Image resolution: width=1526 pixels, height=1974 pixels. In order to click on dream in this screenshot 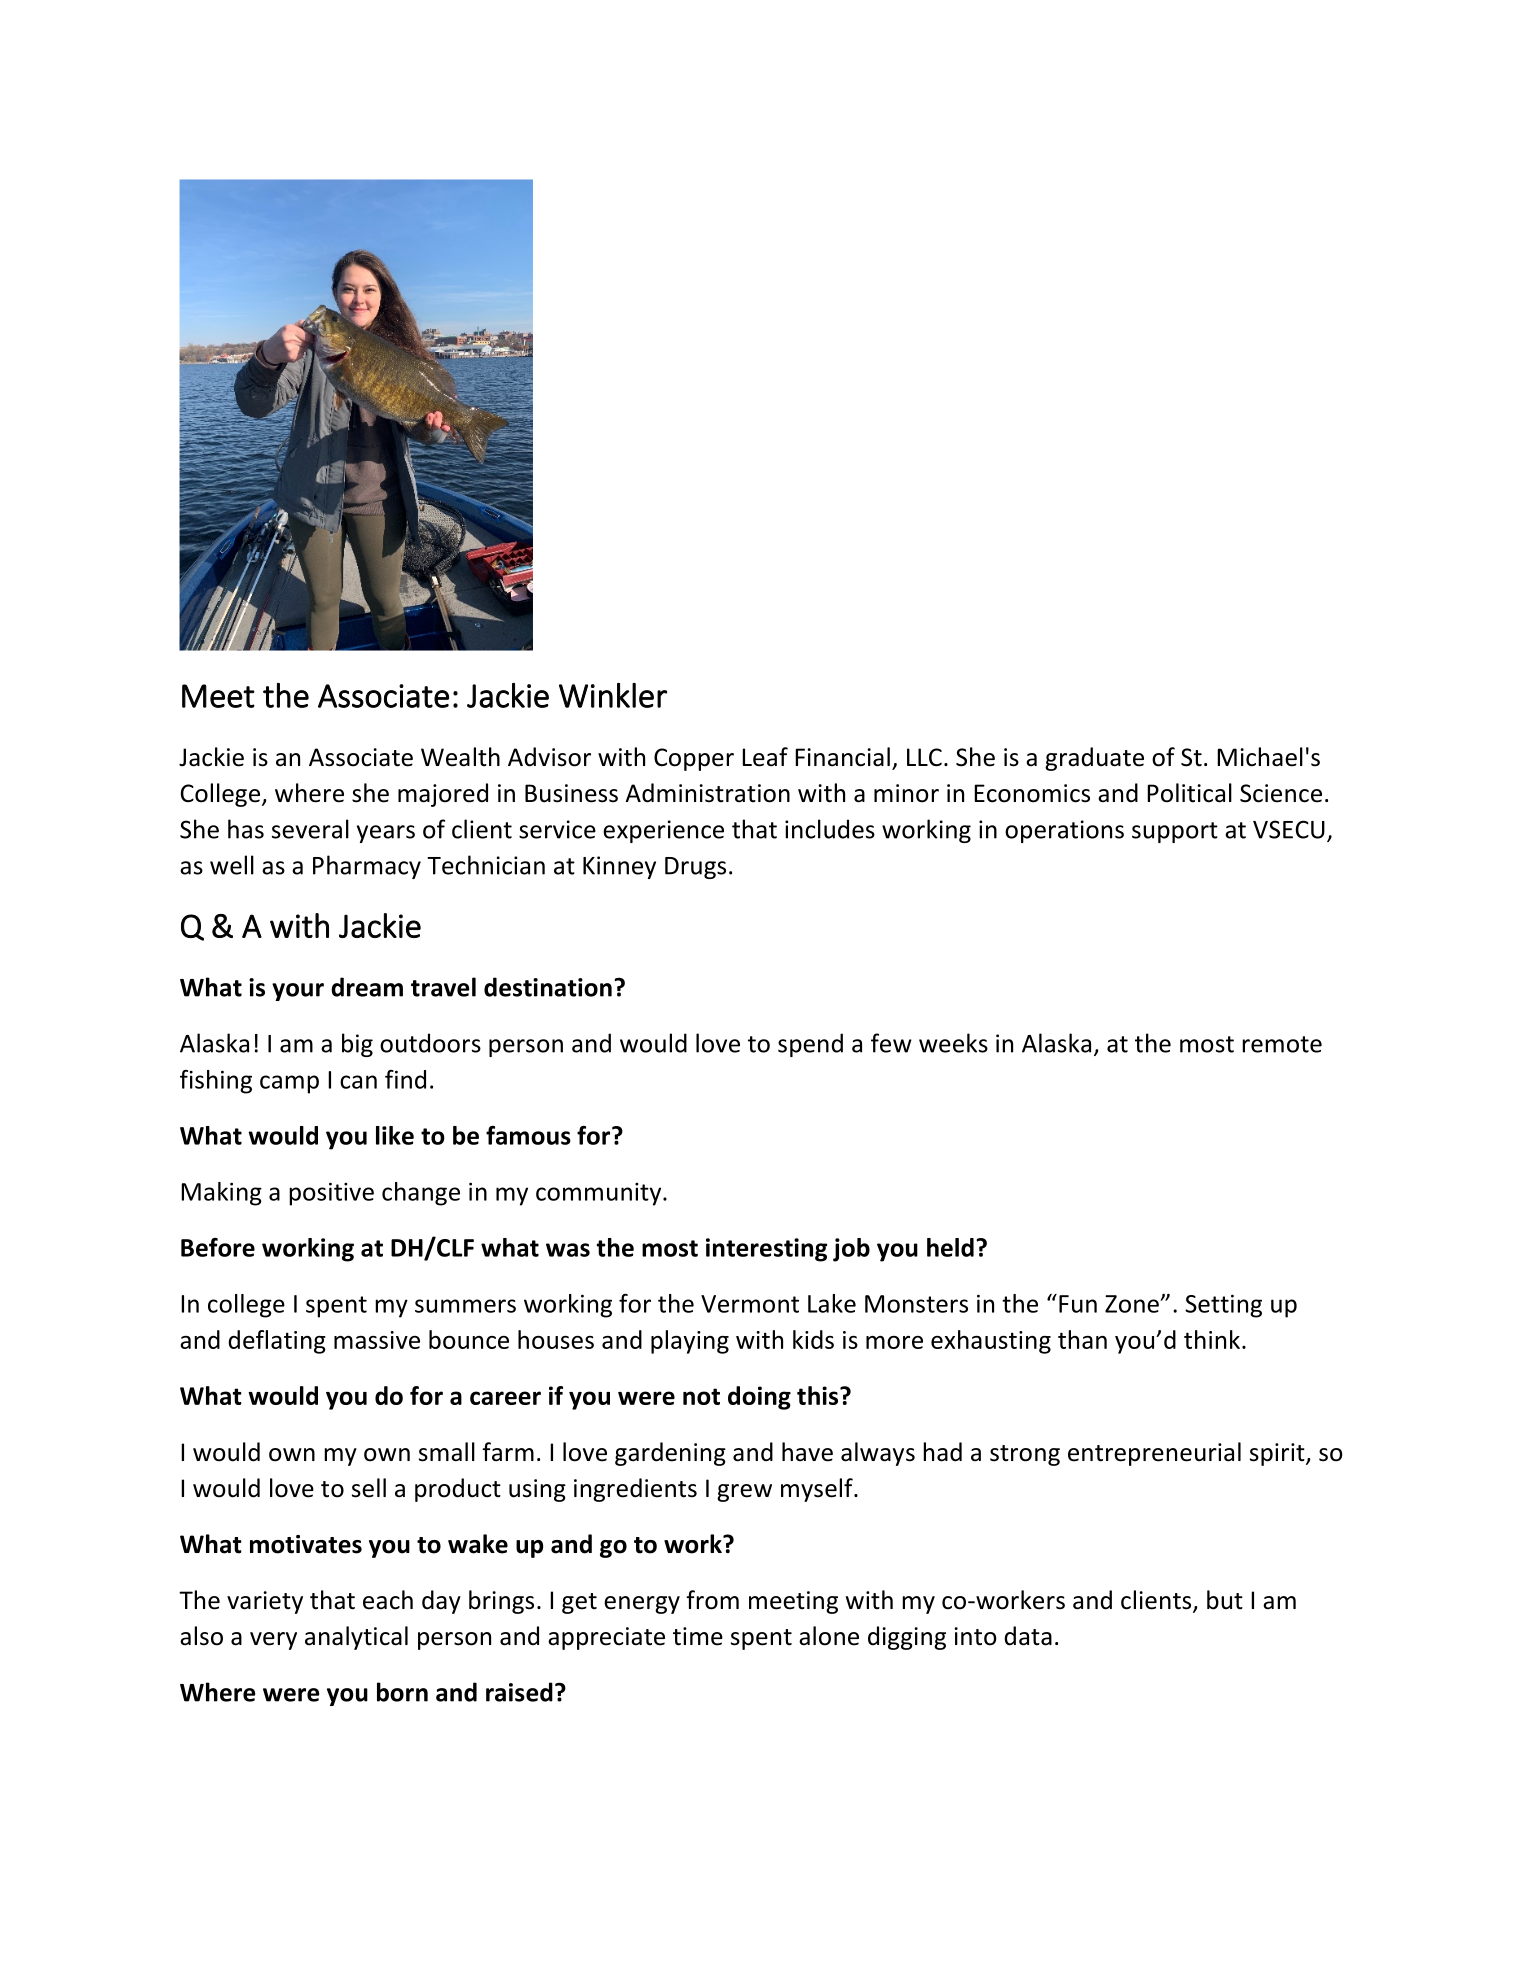, I will do `click(367, 987)`.
